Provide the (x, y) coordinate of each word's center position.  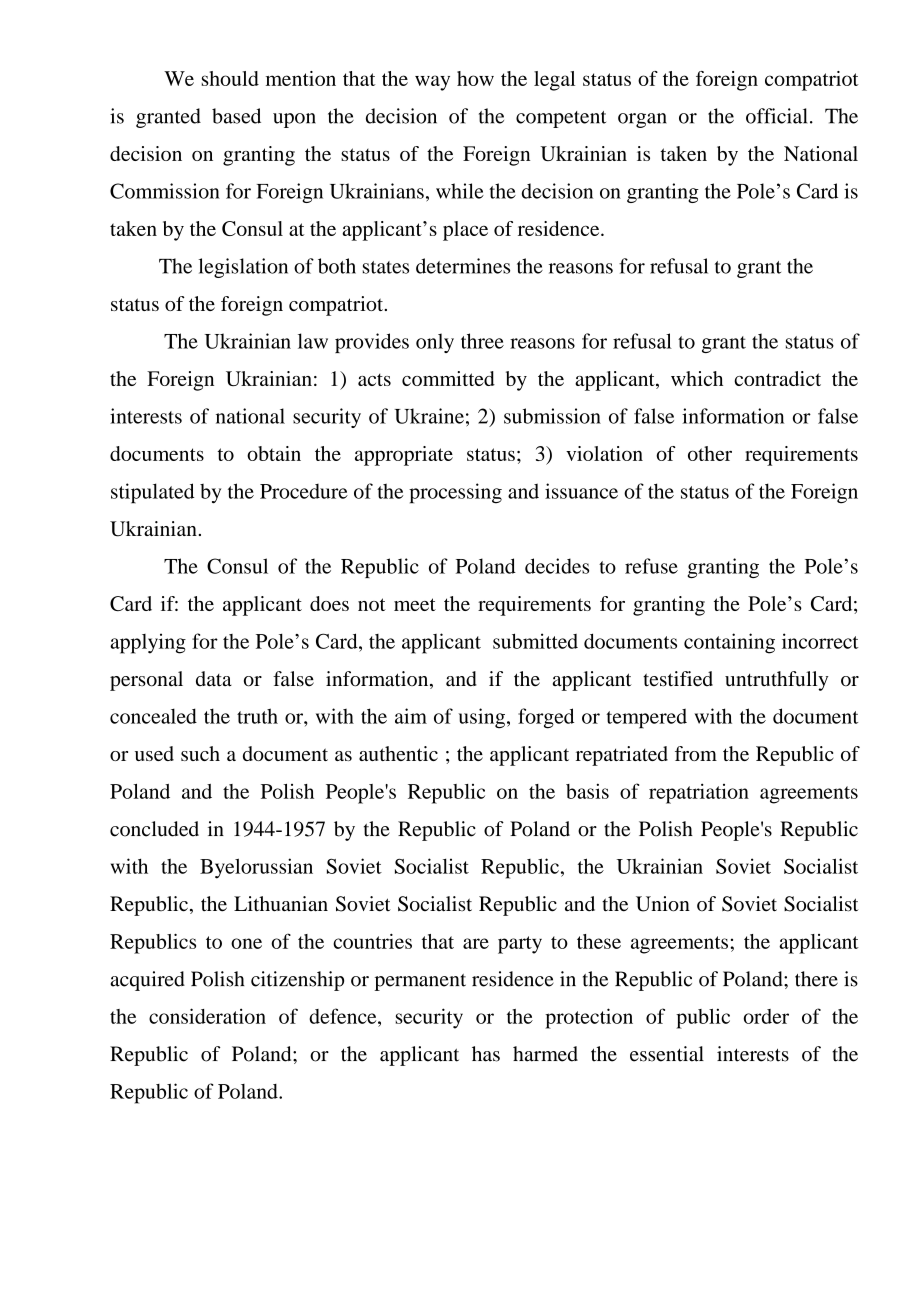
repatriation (699, 793)
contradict (777, 378)
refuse (651, 566)
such (200, 753)
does (329, 603)
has (486, 1054)
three (482, 341)
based (236, 116)
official (776, 116)
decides (557, 566)
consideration (207, 1016)
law (313, 341)
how (475, 78)
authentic (398, 753)
